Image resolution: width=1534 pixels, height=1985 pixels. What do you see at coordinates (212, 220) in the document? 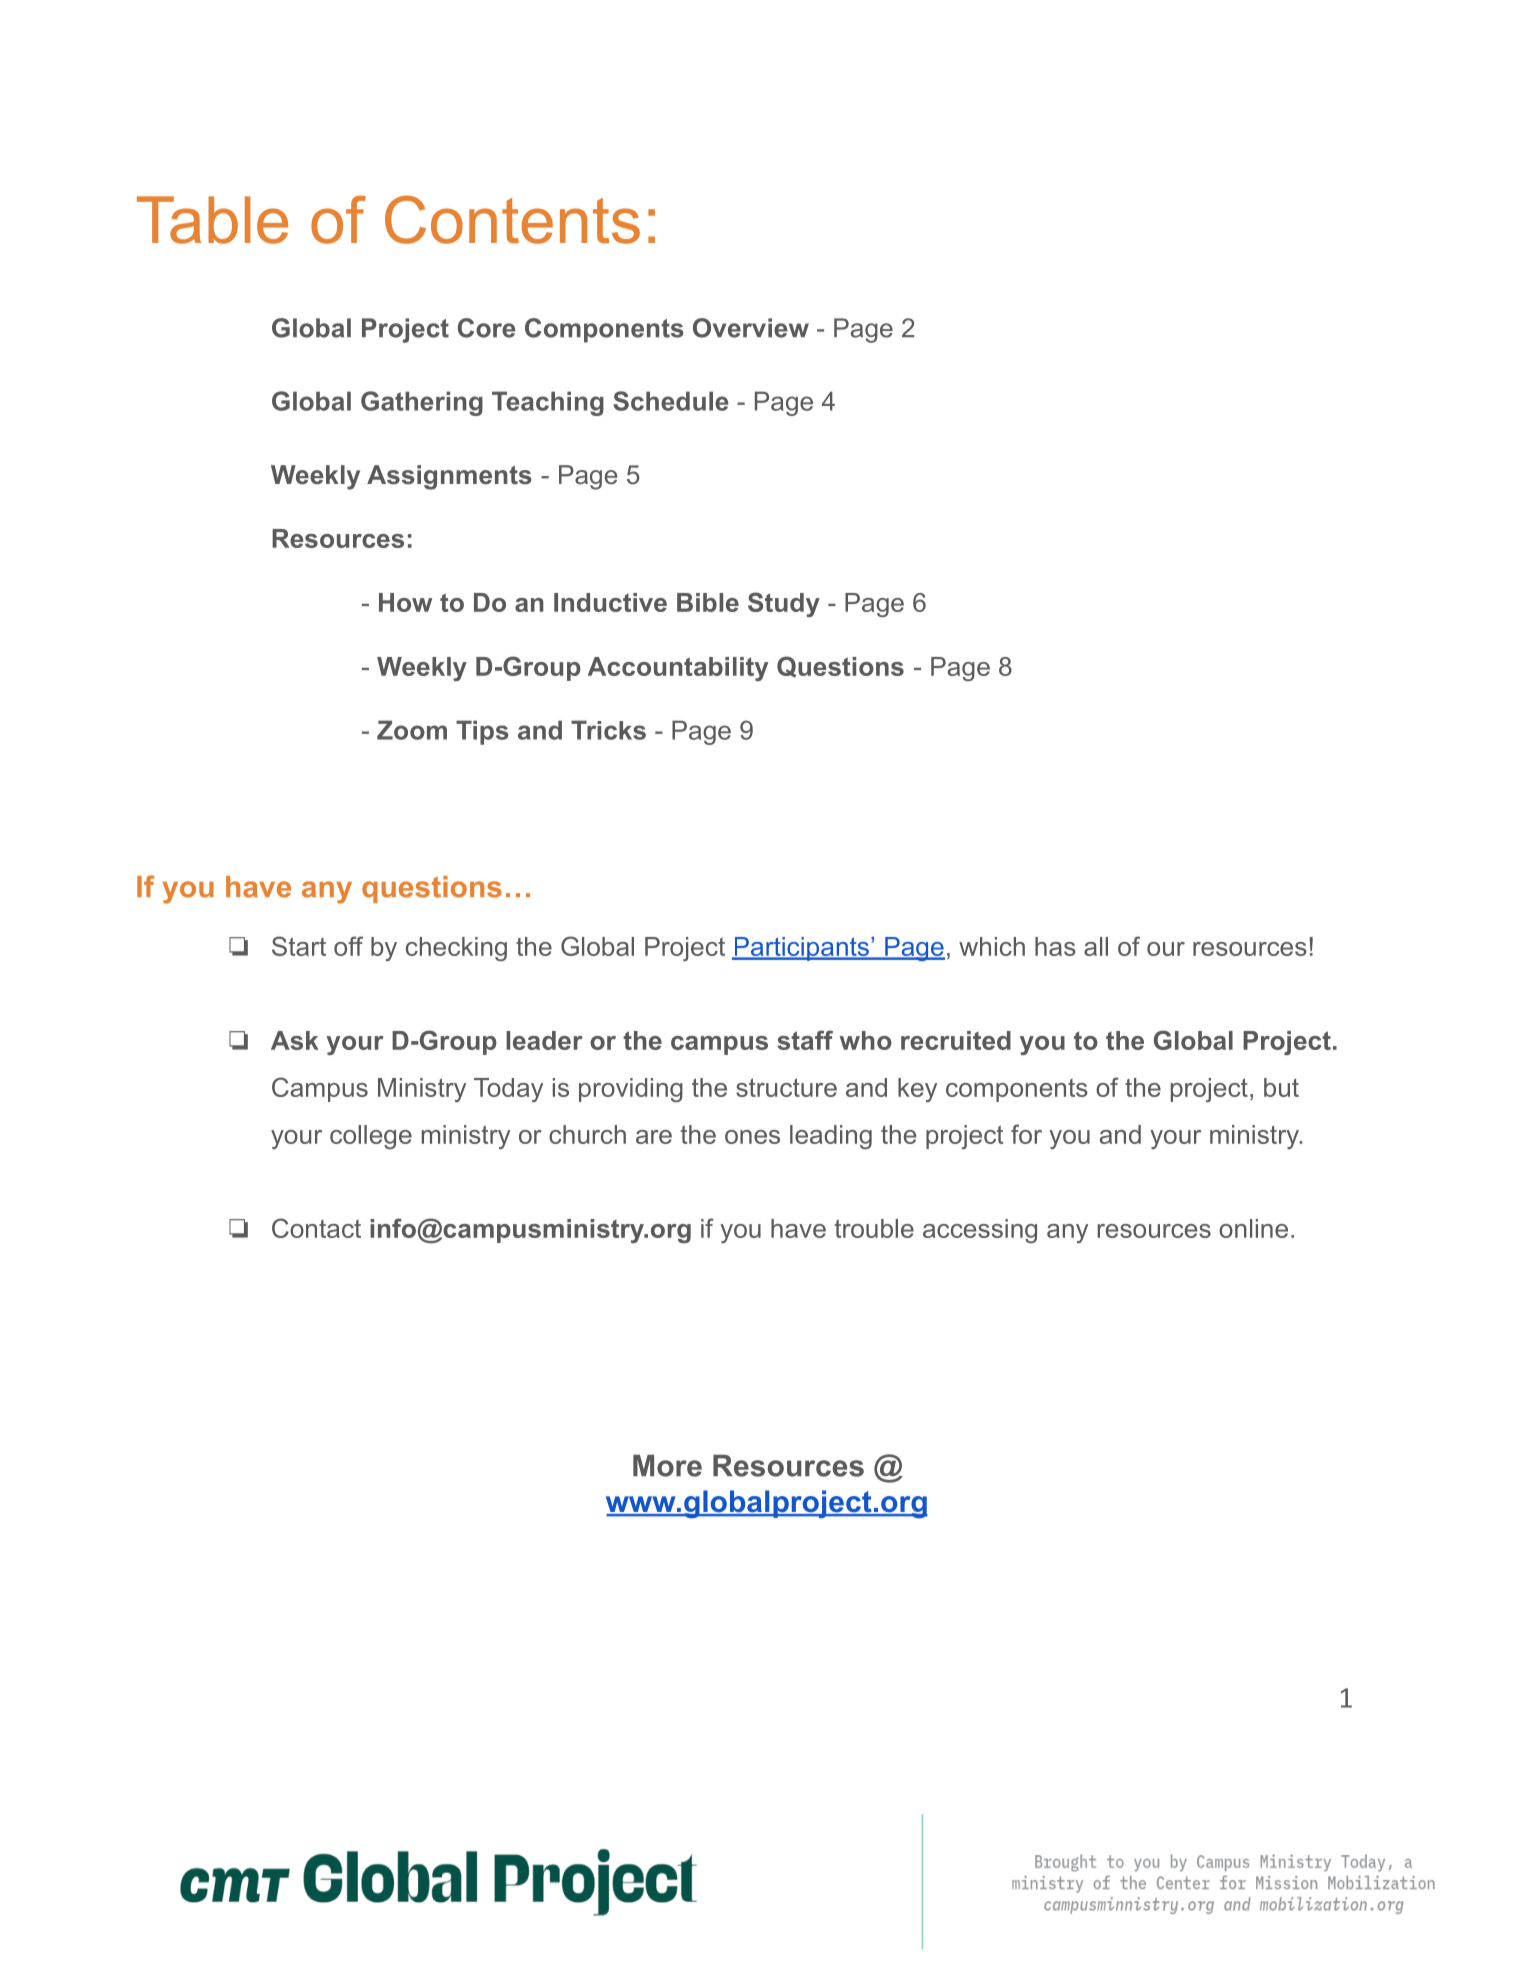
I see `Table` at bounding box center [212, 220].
